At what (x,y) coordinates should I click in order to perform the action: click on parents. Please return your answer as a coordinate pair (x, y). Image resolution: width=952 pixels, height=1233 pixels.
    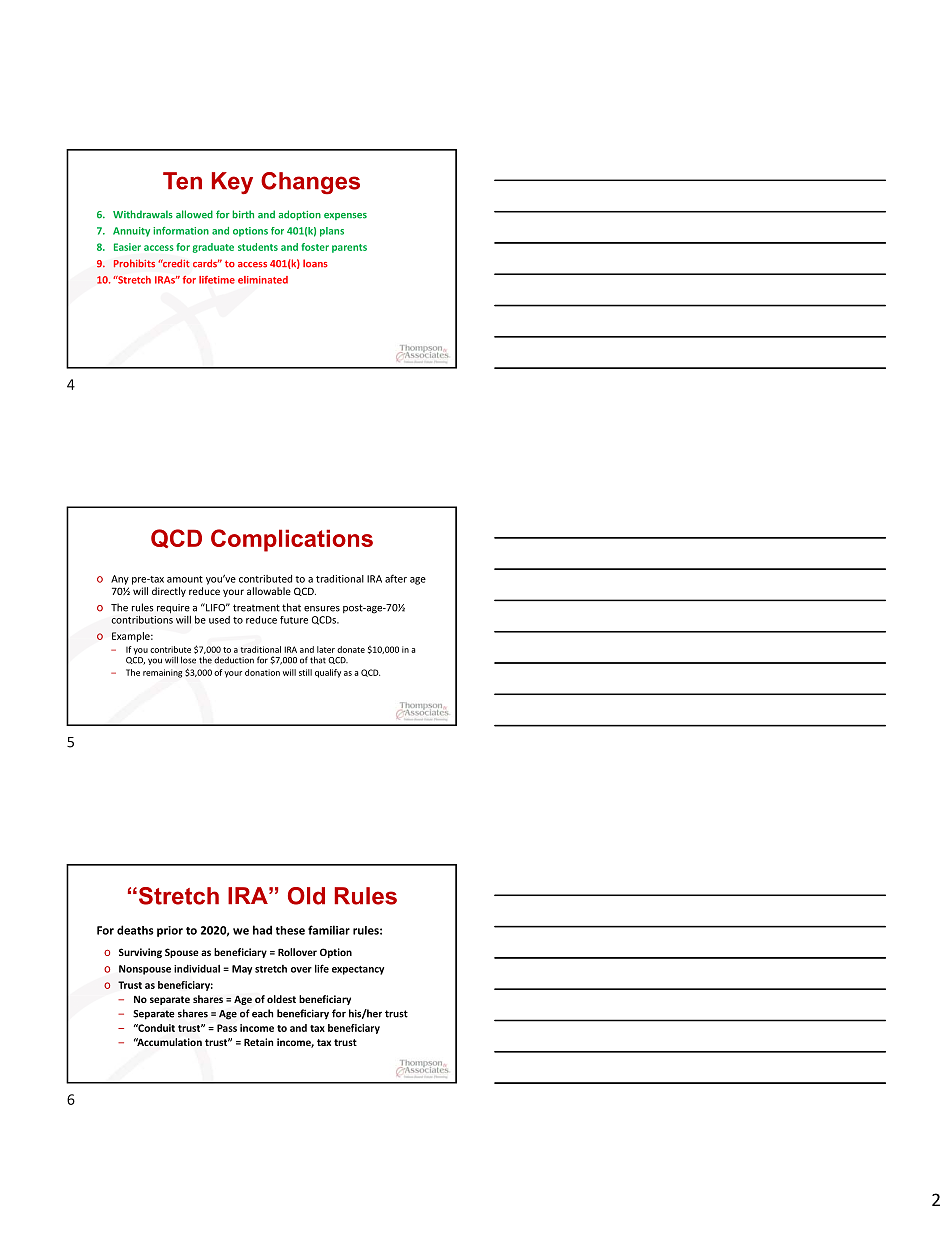
    Looking at the image, I should click on (349, 248).
